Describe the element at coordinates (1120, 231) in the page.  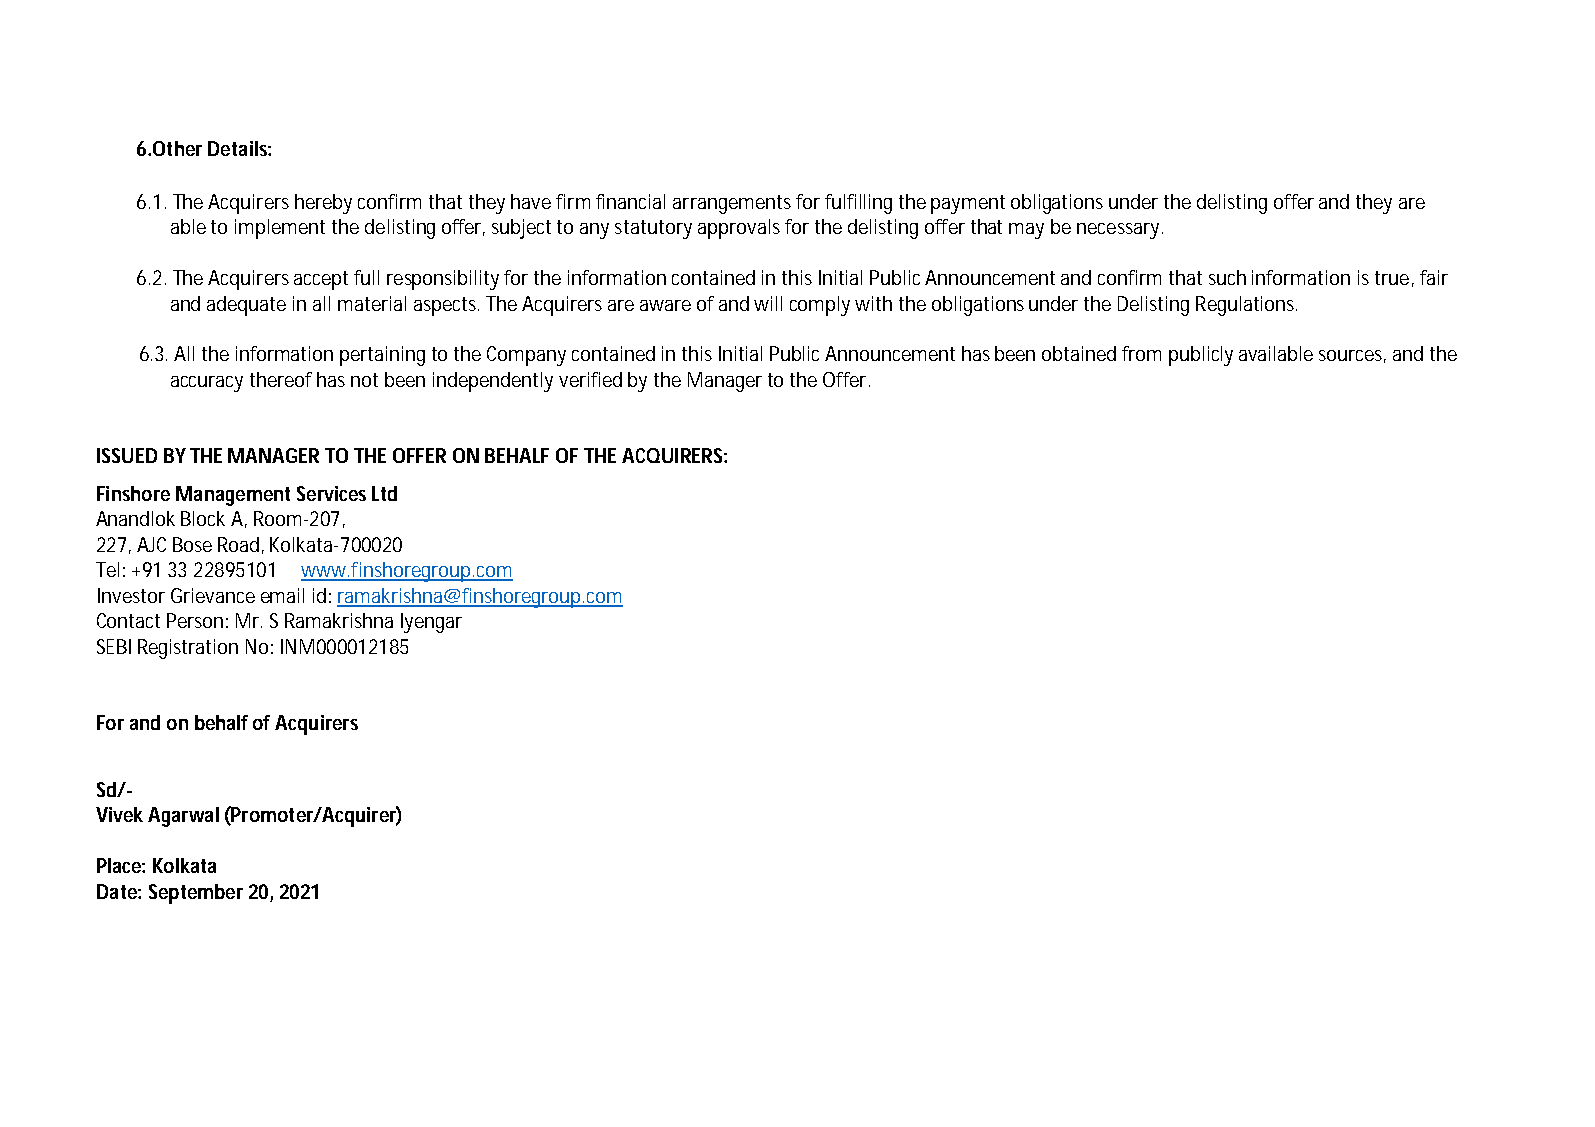
I see `necessary` at that location.
